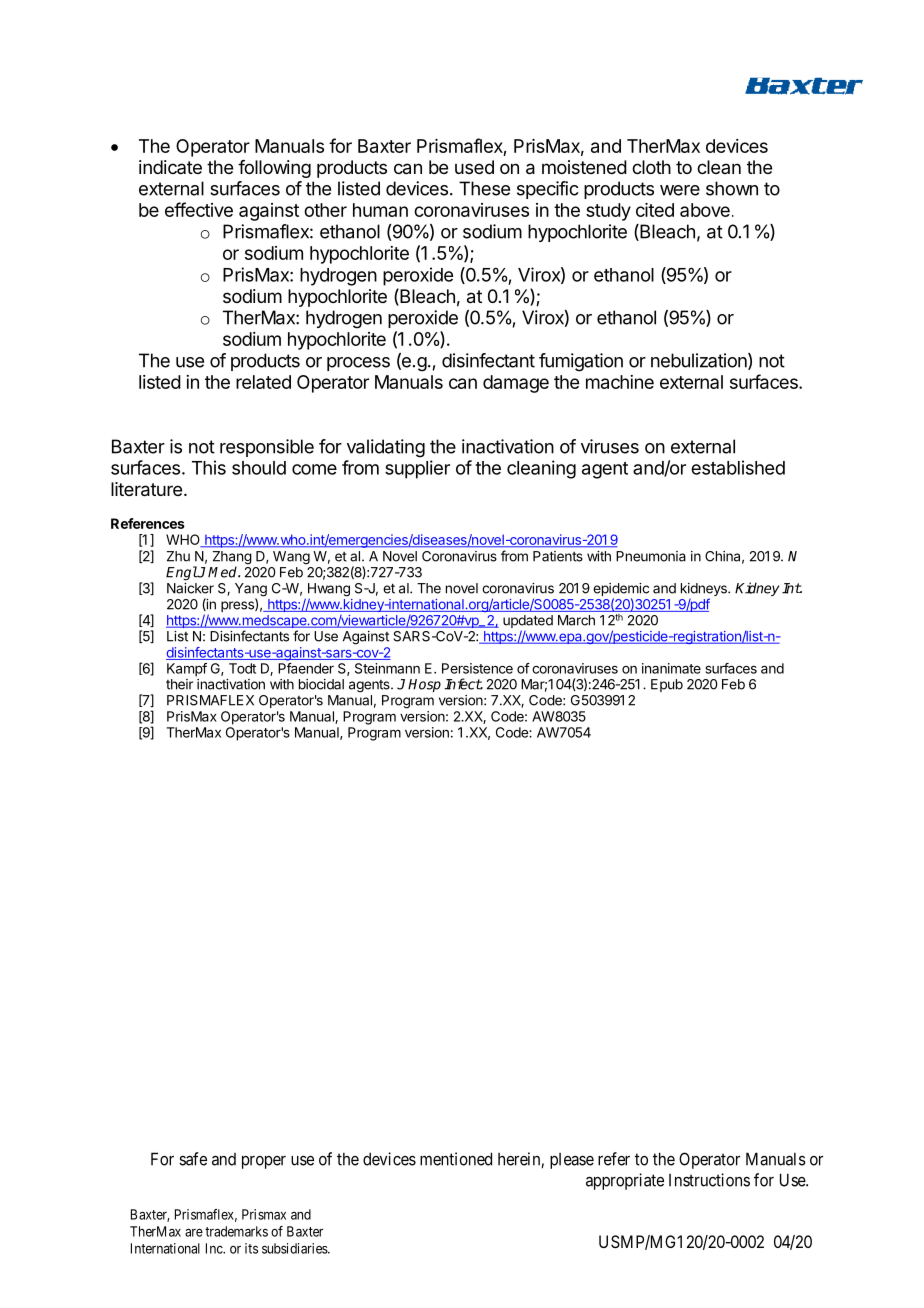 This screenshot has height=1308, width=924. What do you see at coordinates (199, 209) in the screenshot?
I see `effective` at bounding box center [199, 209].
